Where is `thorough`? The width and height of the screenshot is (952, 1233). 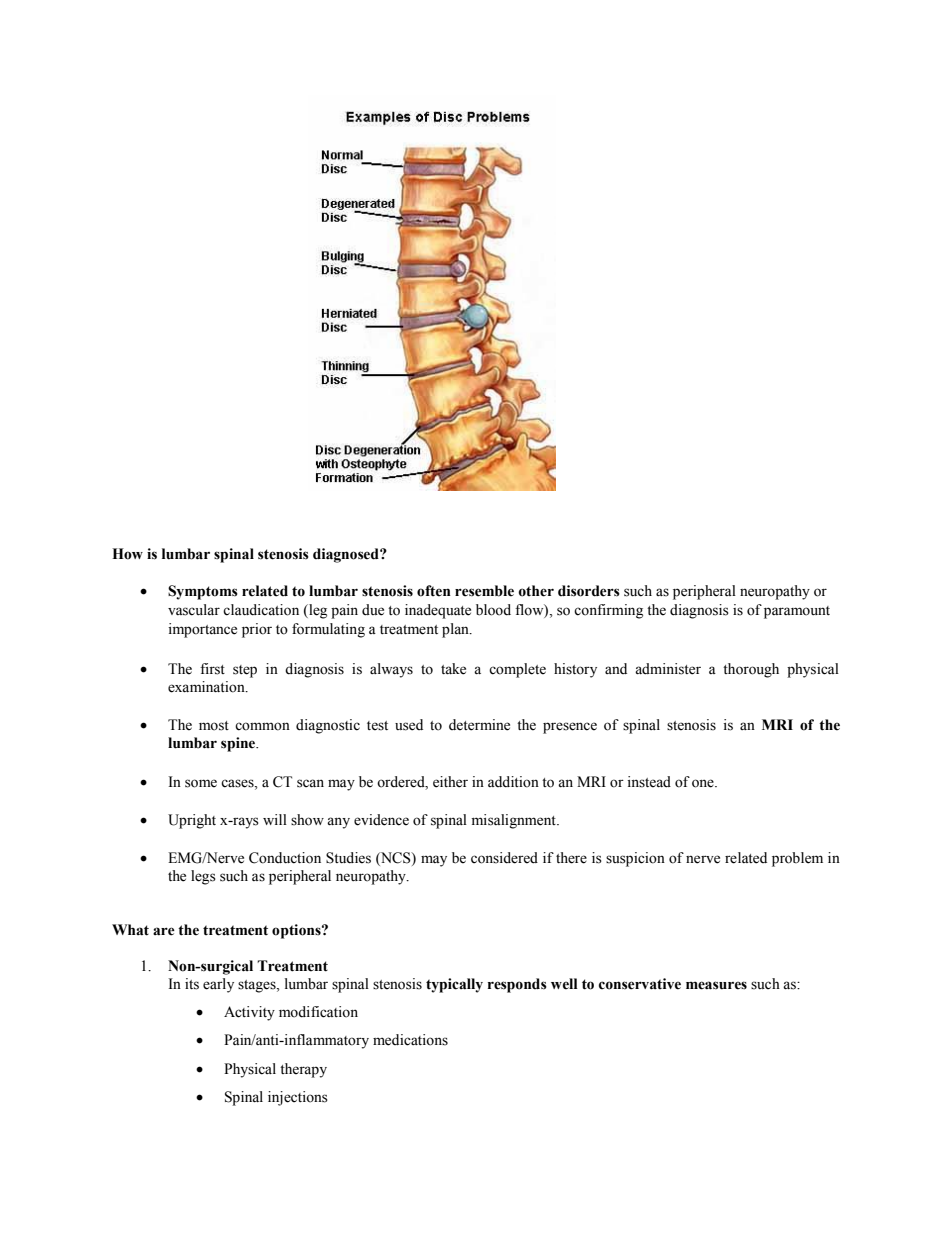 thorough is located at coordinates (751, 670).
